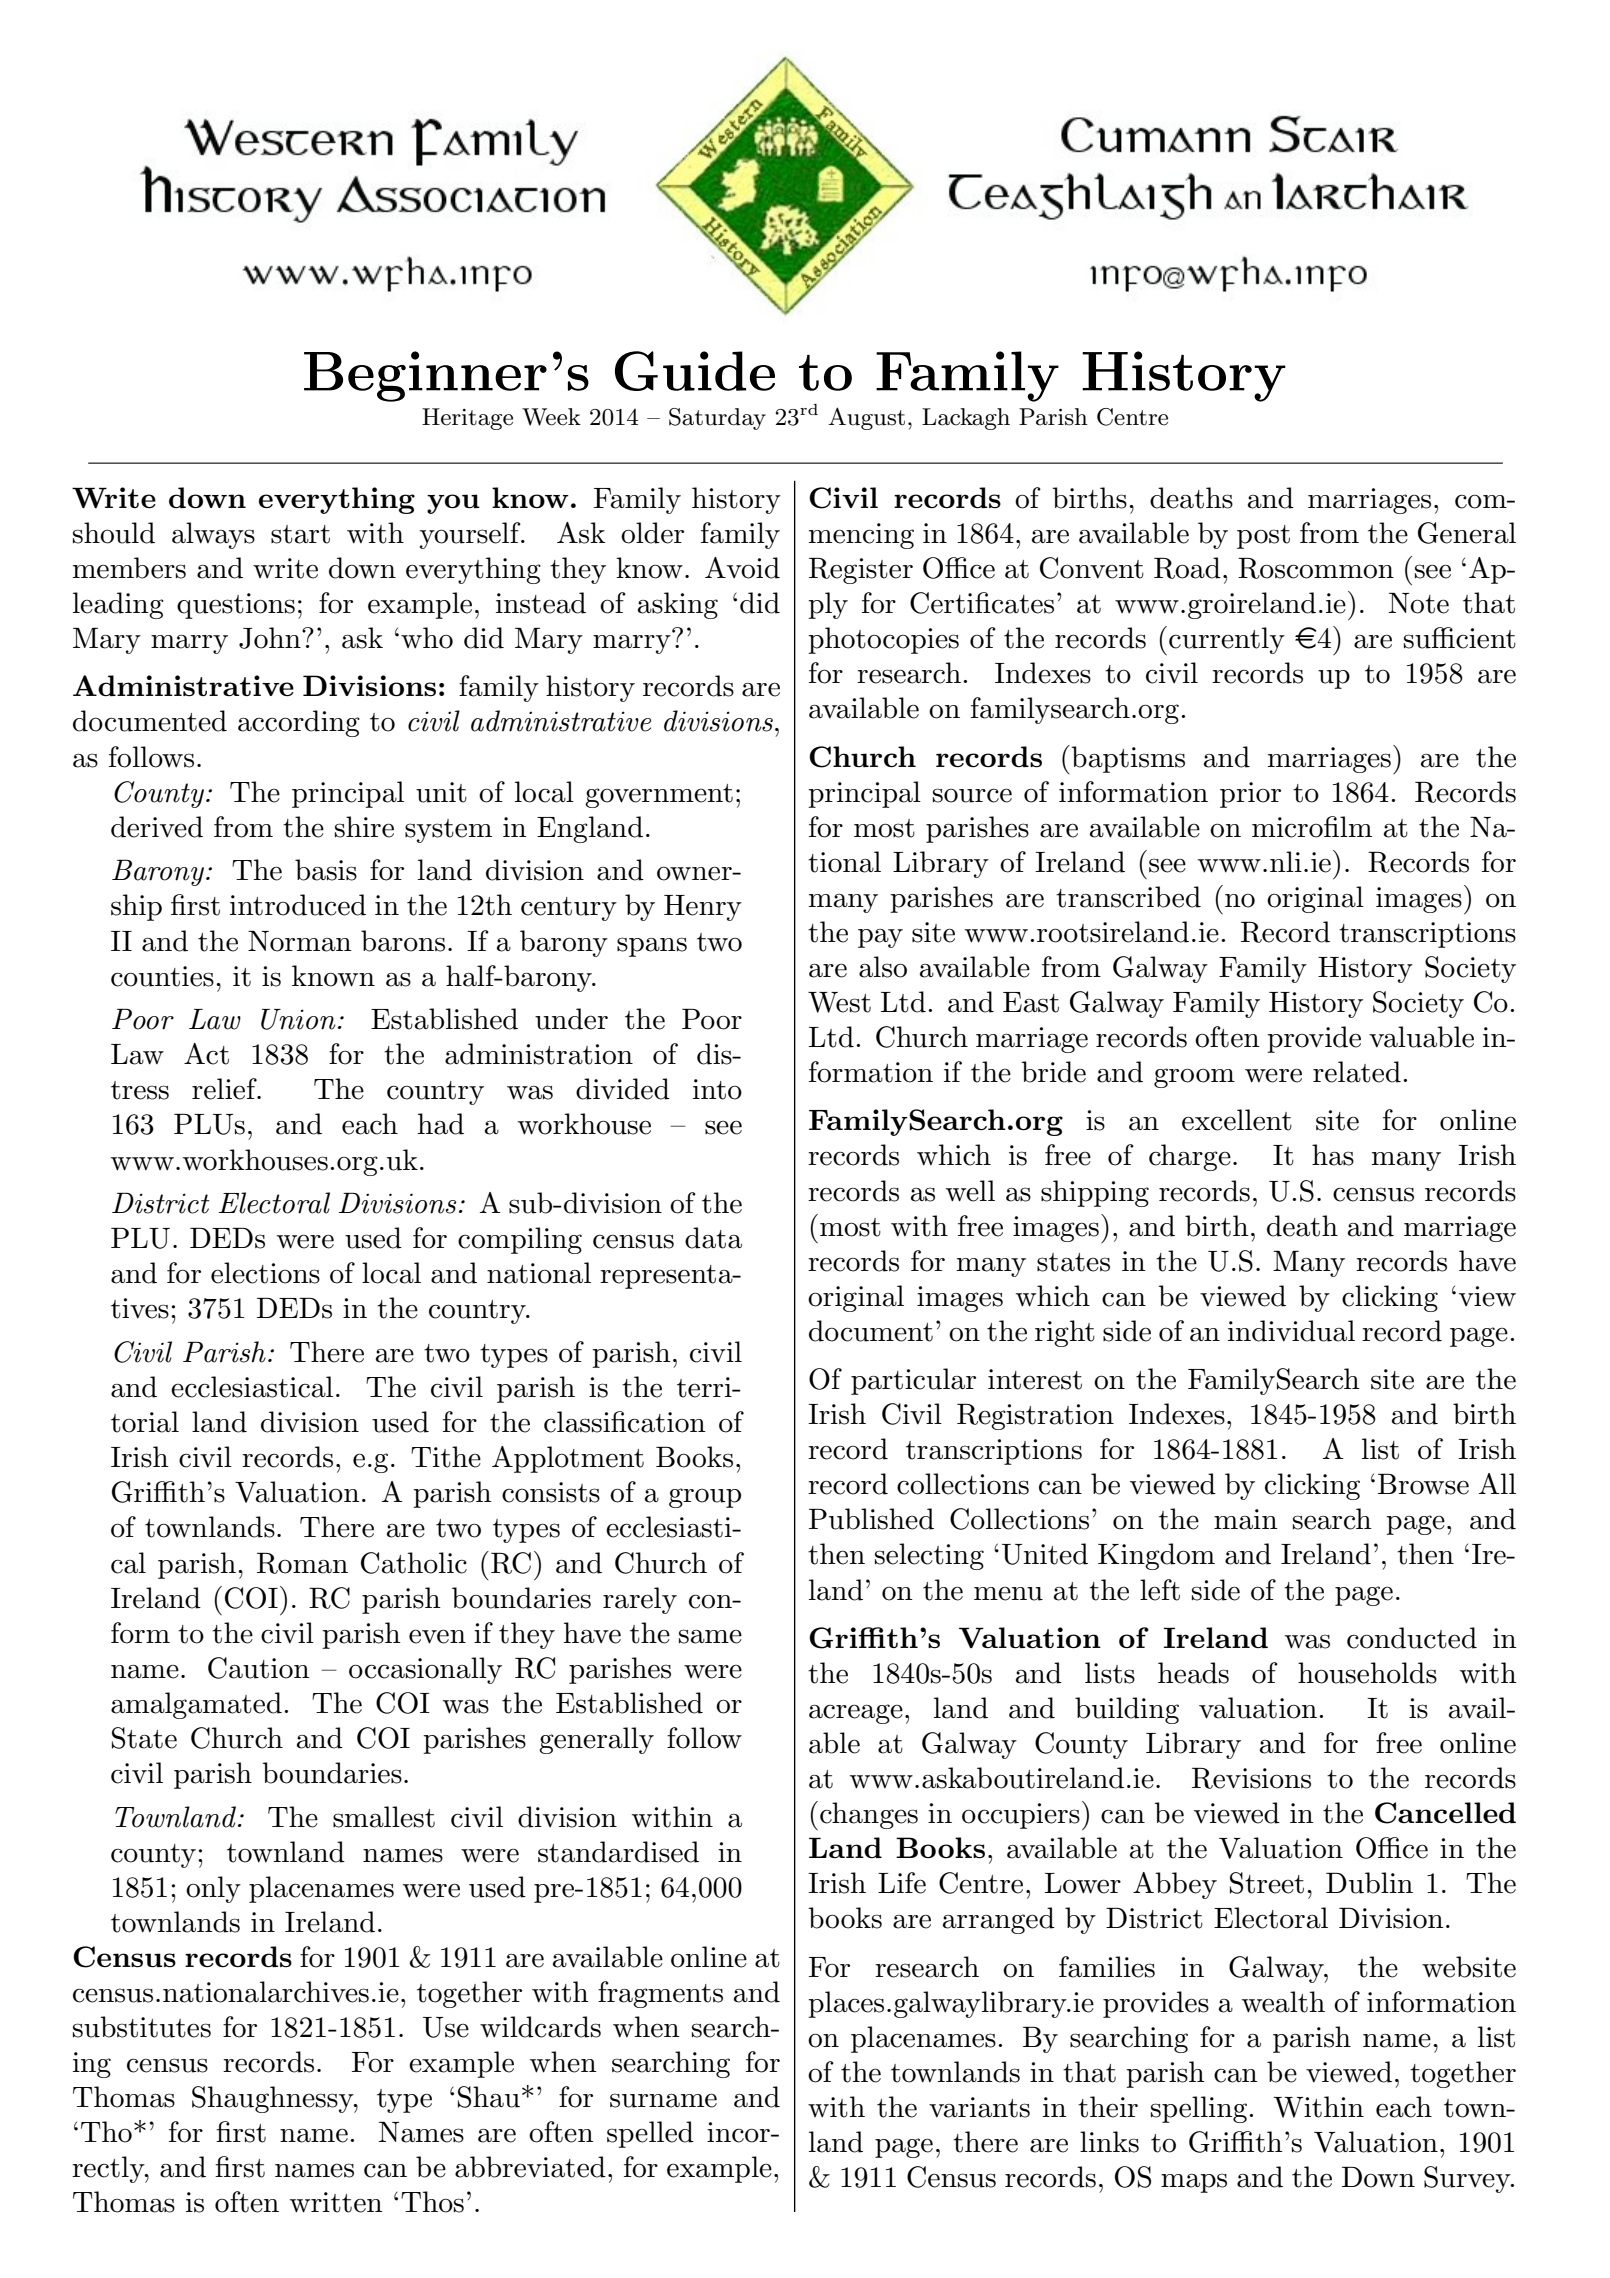 The width and height of the screenshot is (1610, 2278). Describe the element at coordinates (1263, 537) in the screenshot. I see `post` at that location.
